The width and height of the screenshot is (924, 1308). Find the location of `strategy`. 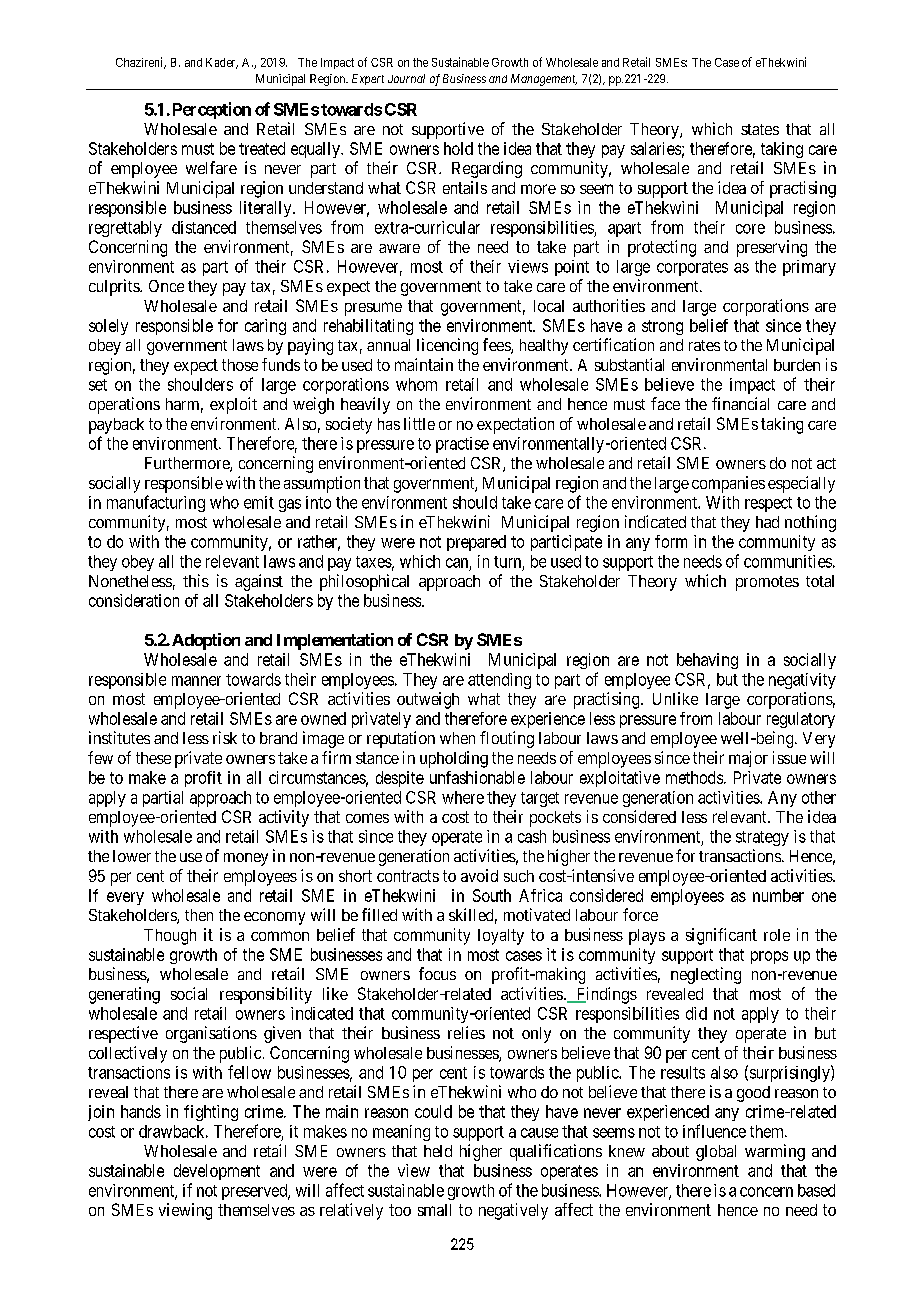

strategy is located at coordinates (762, 838).
